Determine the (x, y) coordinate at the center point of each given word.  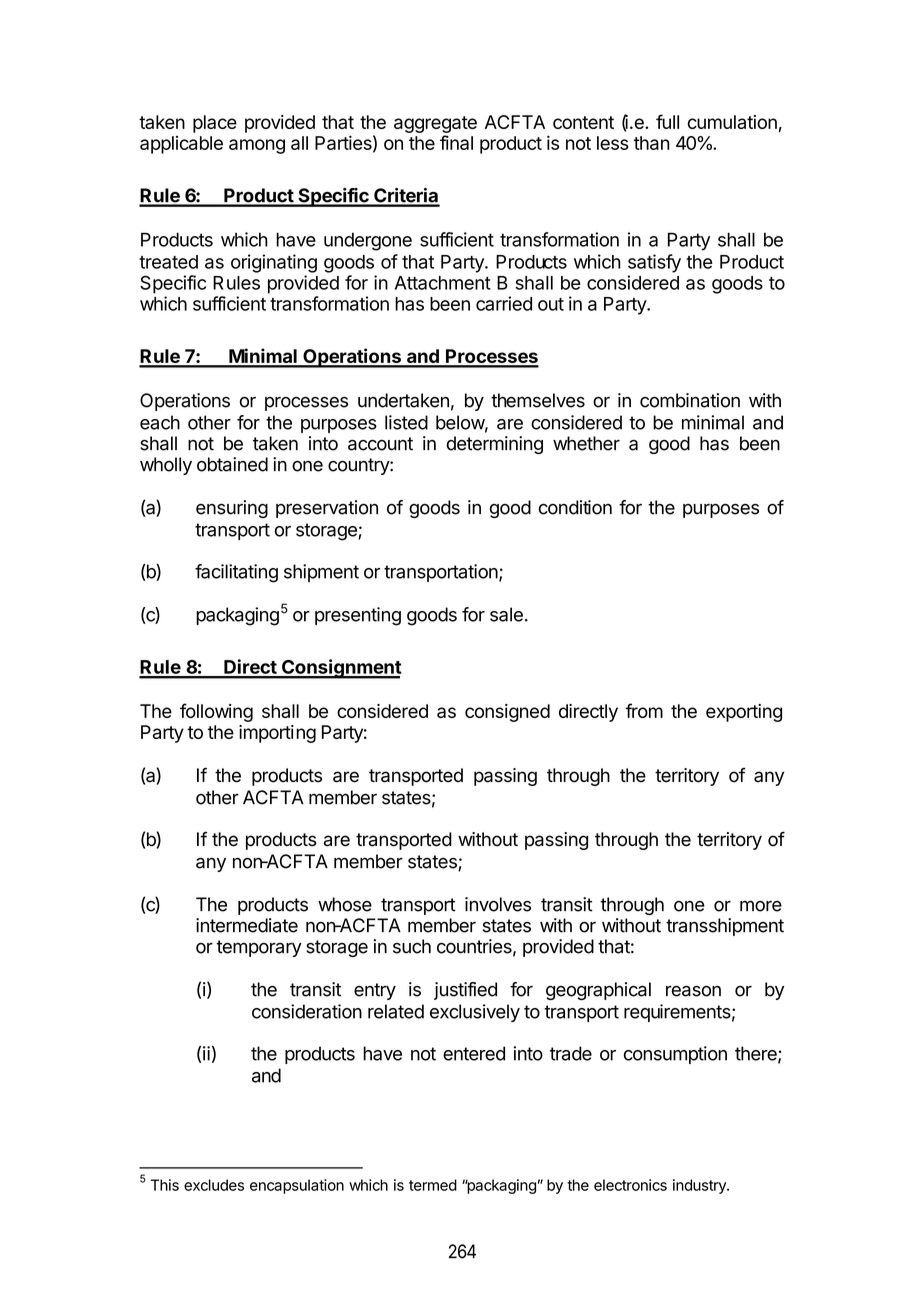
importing (277, 734)
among (257, 146)
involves (498, 904)
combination (690, 400)
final (456, 142)
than (652, 143)
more (761, 906)
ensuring (232, 509)
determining (495, 445)
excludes (214, 1185)
